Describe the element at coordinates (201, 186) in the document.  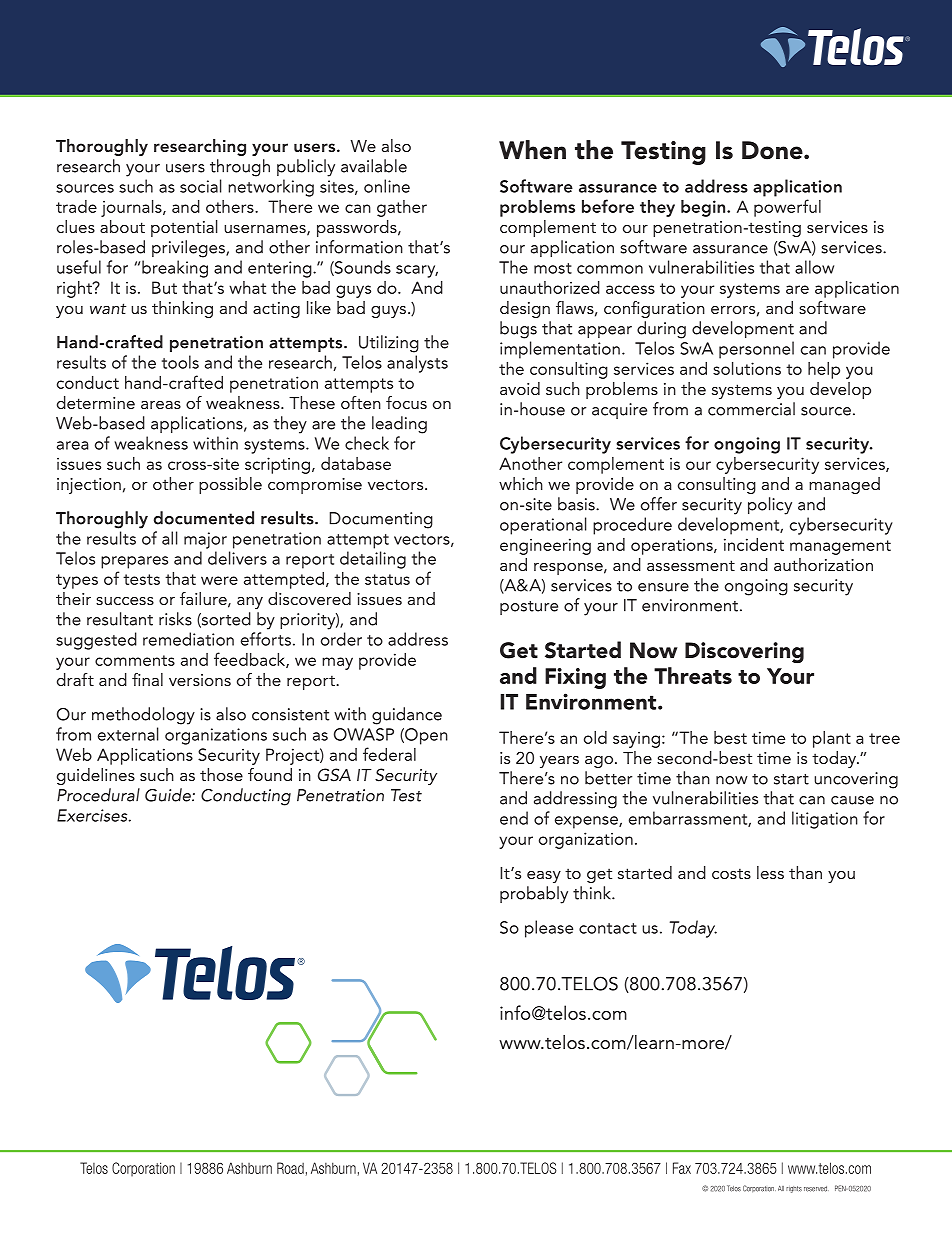
I see `social` at that location.
